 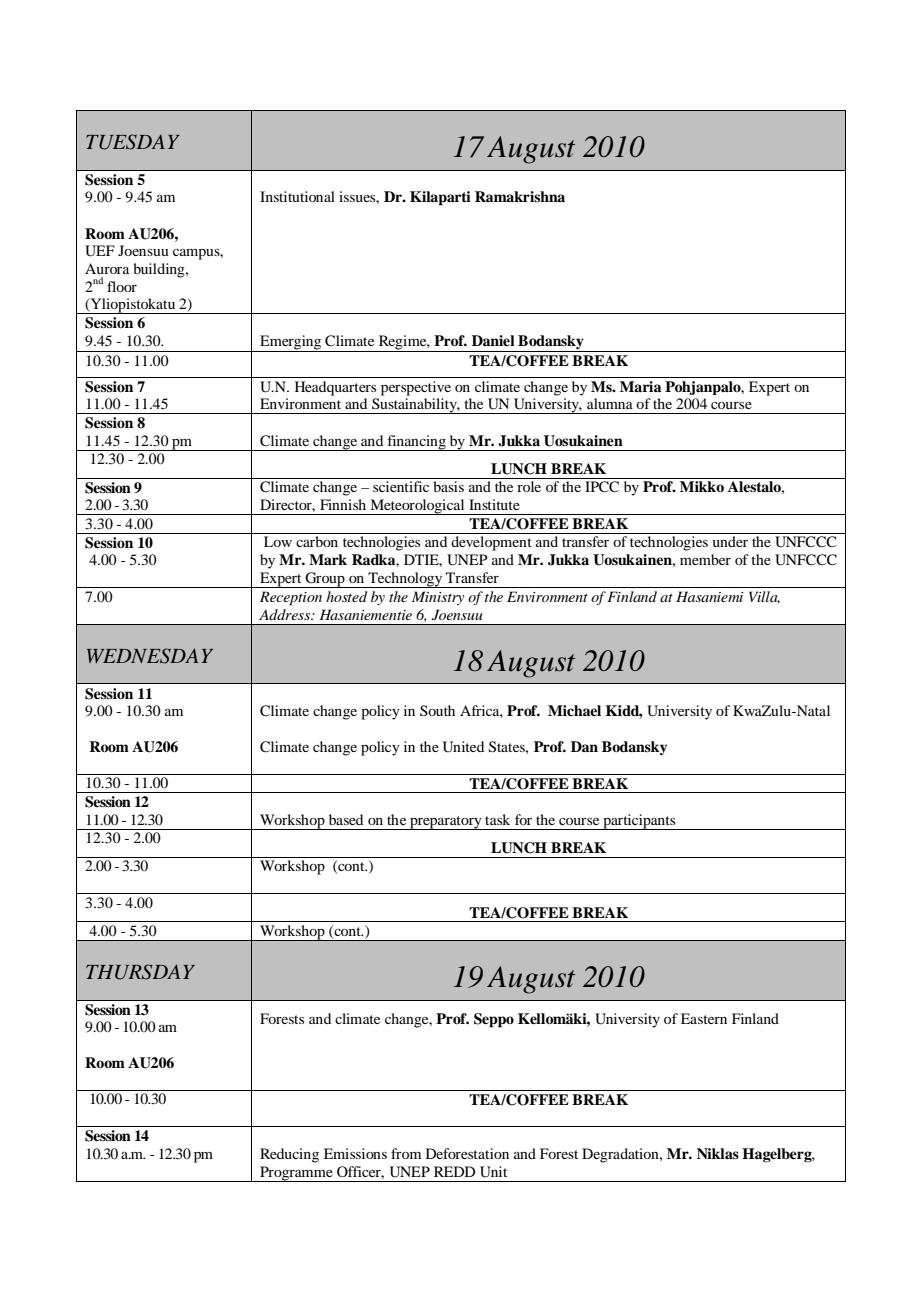 What do you see at coordinates (133, 142) in the image?
I see `TUESDAY` at bounding box center [133, 142].
